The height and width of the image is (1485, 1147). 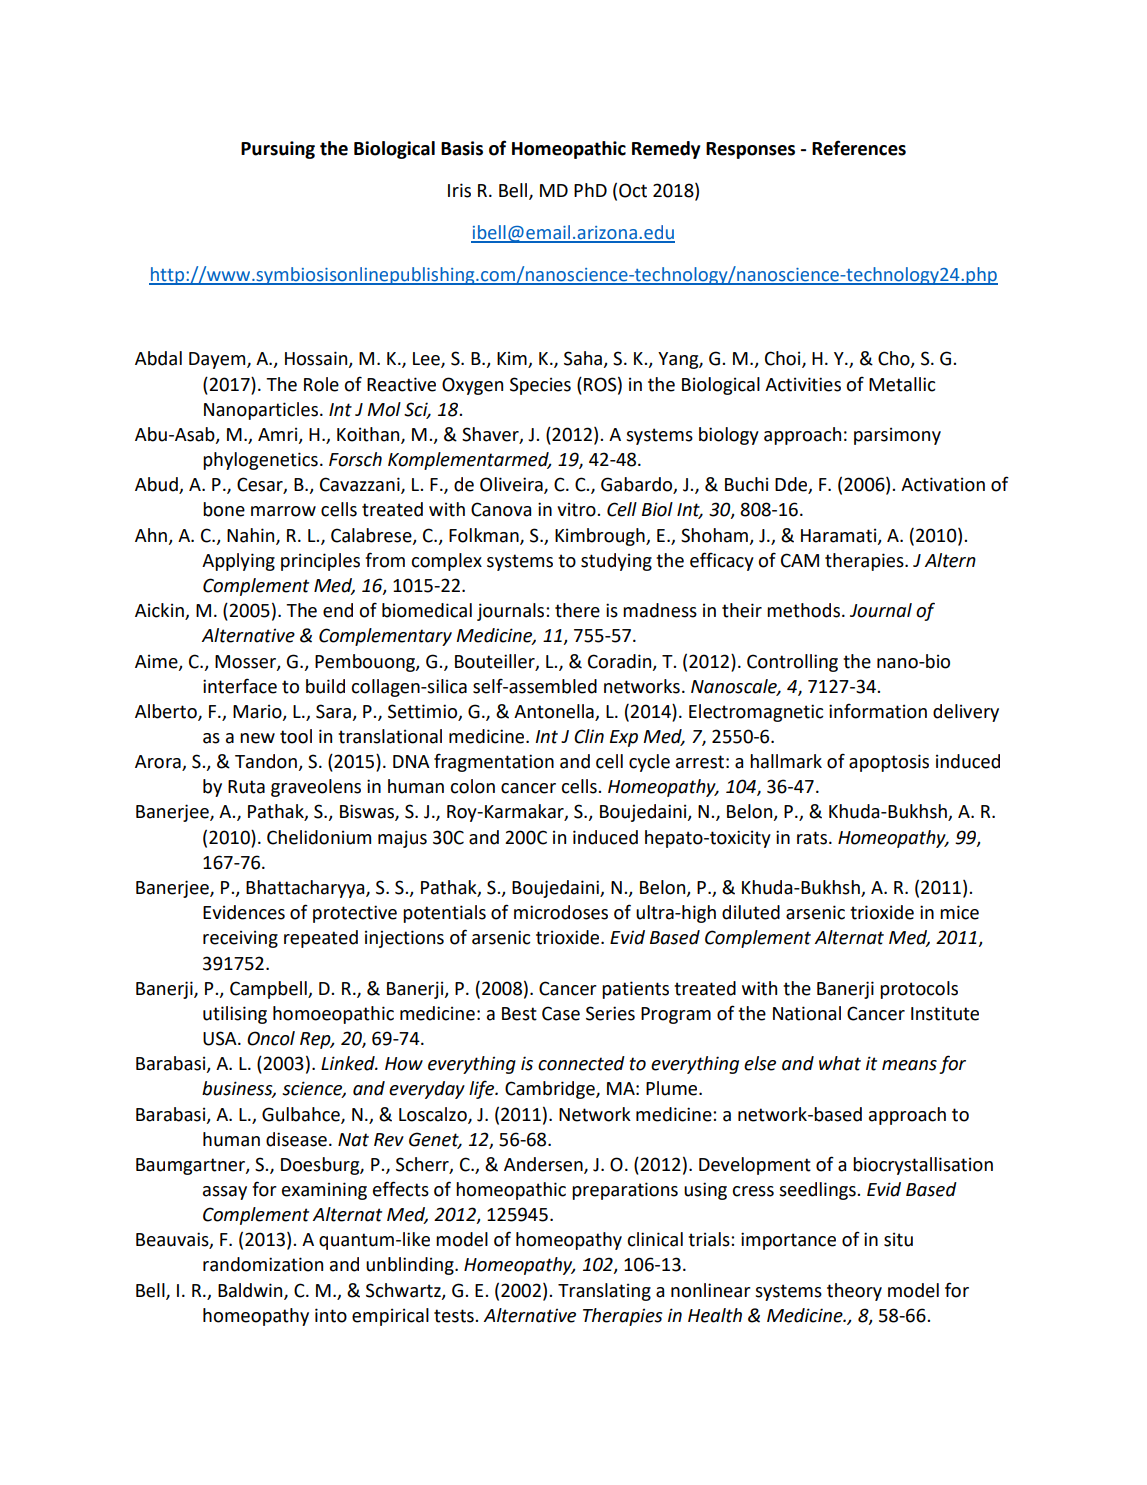 I want to click on theory, so click(x=854, y=1292).
